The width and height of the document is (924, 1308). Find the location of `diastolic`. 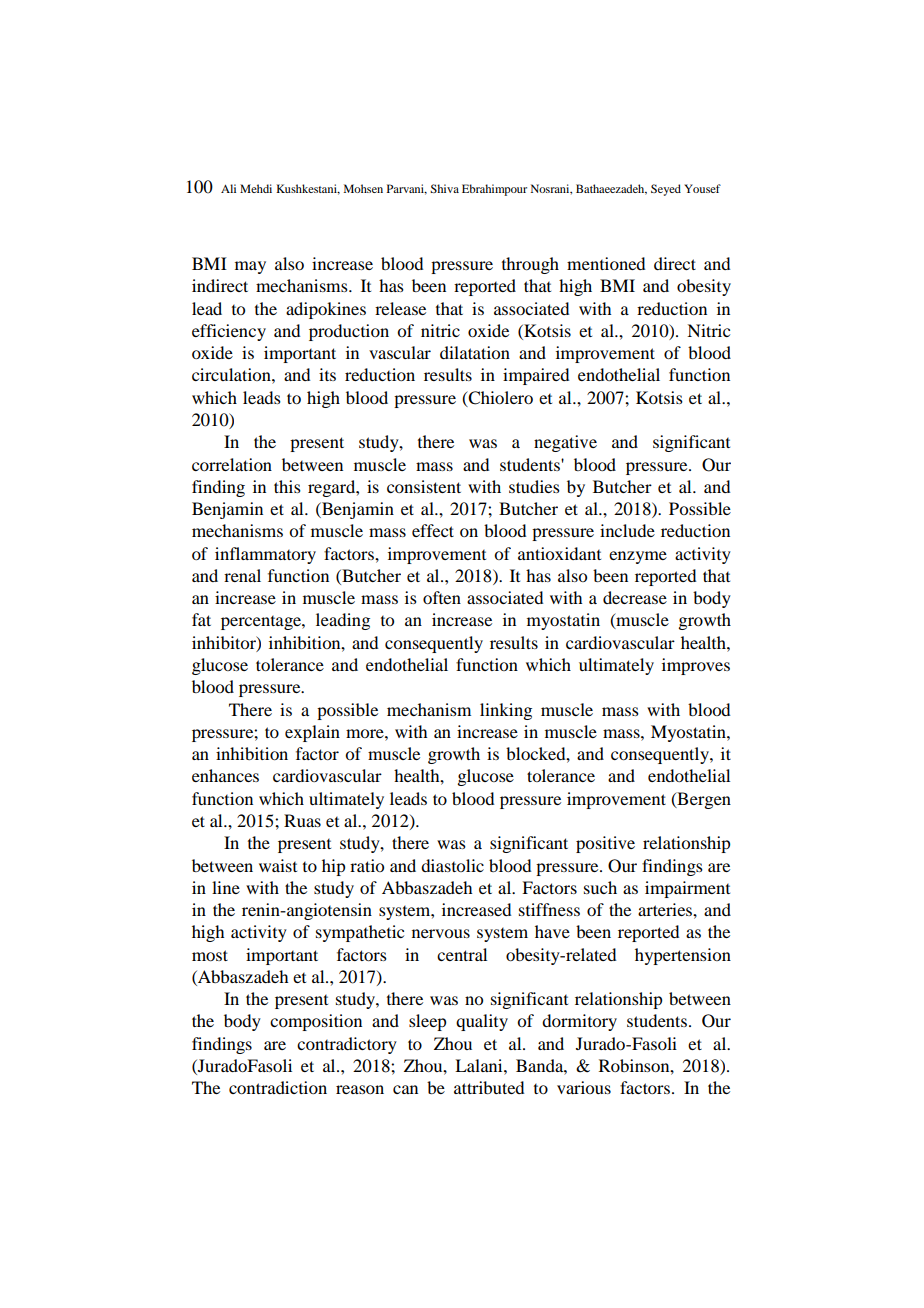

diastolic is located at coordinates (452, 865).
